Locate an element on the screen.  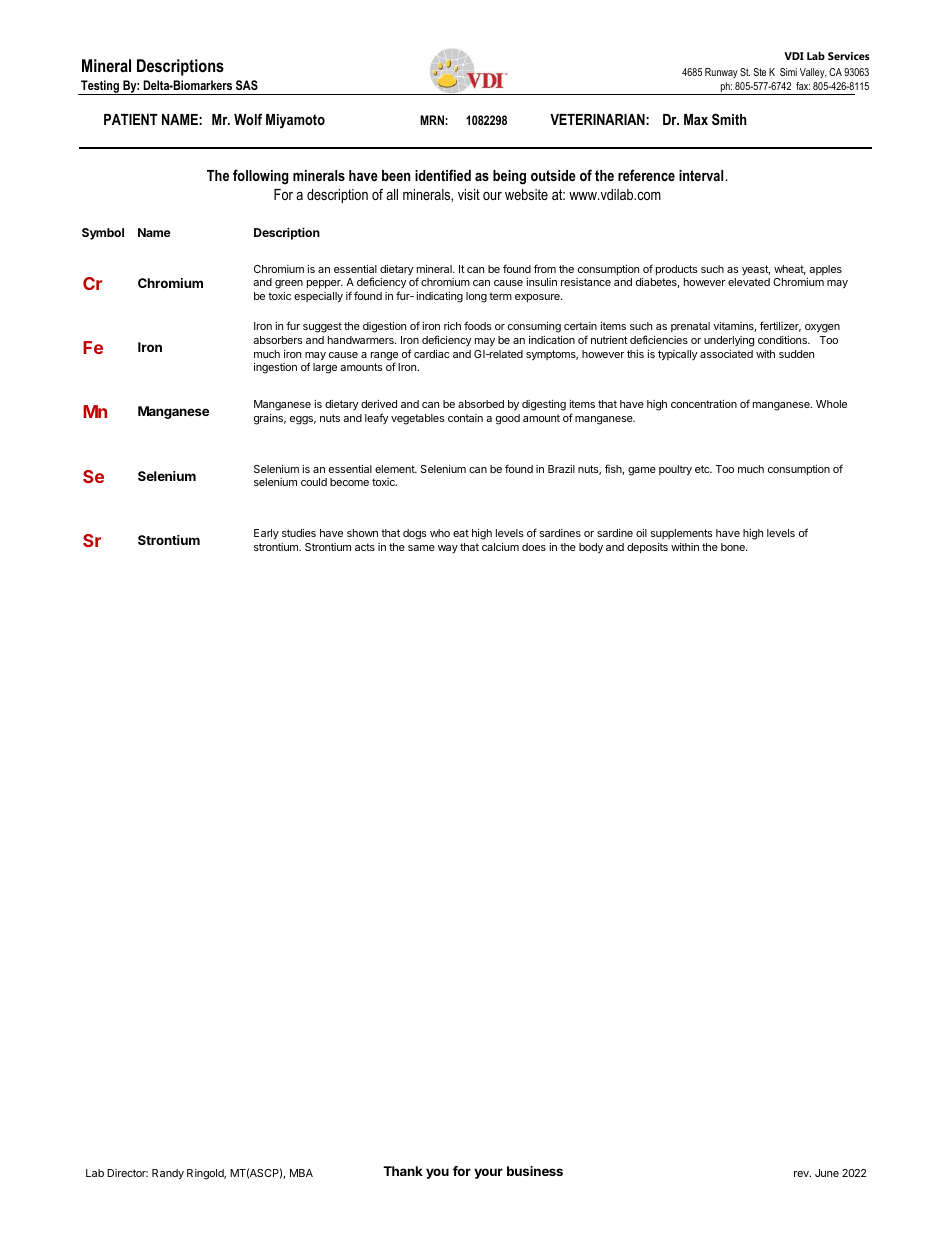
calcium is located at coordinates (500, 547).
